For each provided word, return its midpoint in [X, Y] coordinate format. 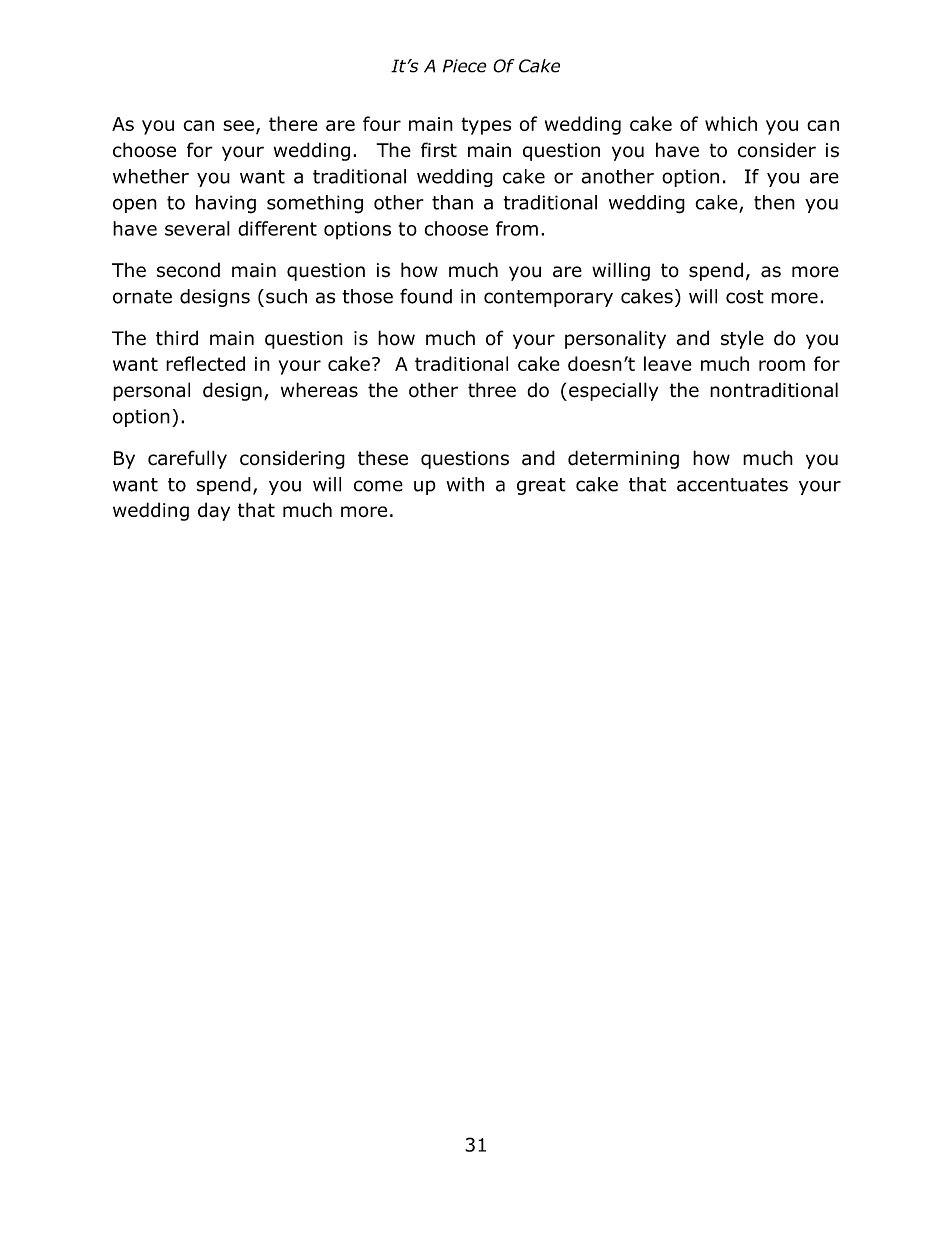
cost [745, 297]
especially [613, 391]
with [465, 484]
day [214, 511]
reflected [205, 363]
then [774, 202]
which [731, 123]
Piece [465, 66]
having [226, 204]
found [426, 296]
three [492, 390]
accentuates [732, 485]
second [188, 270]
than [452, 202]
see [238, 125]
